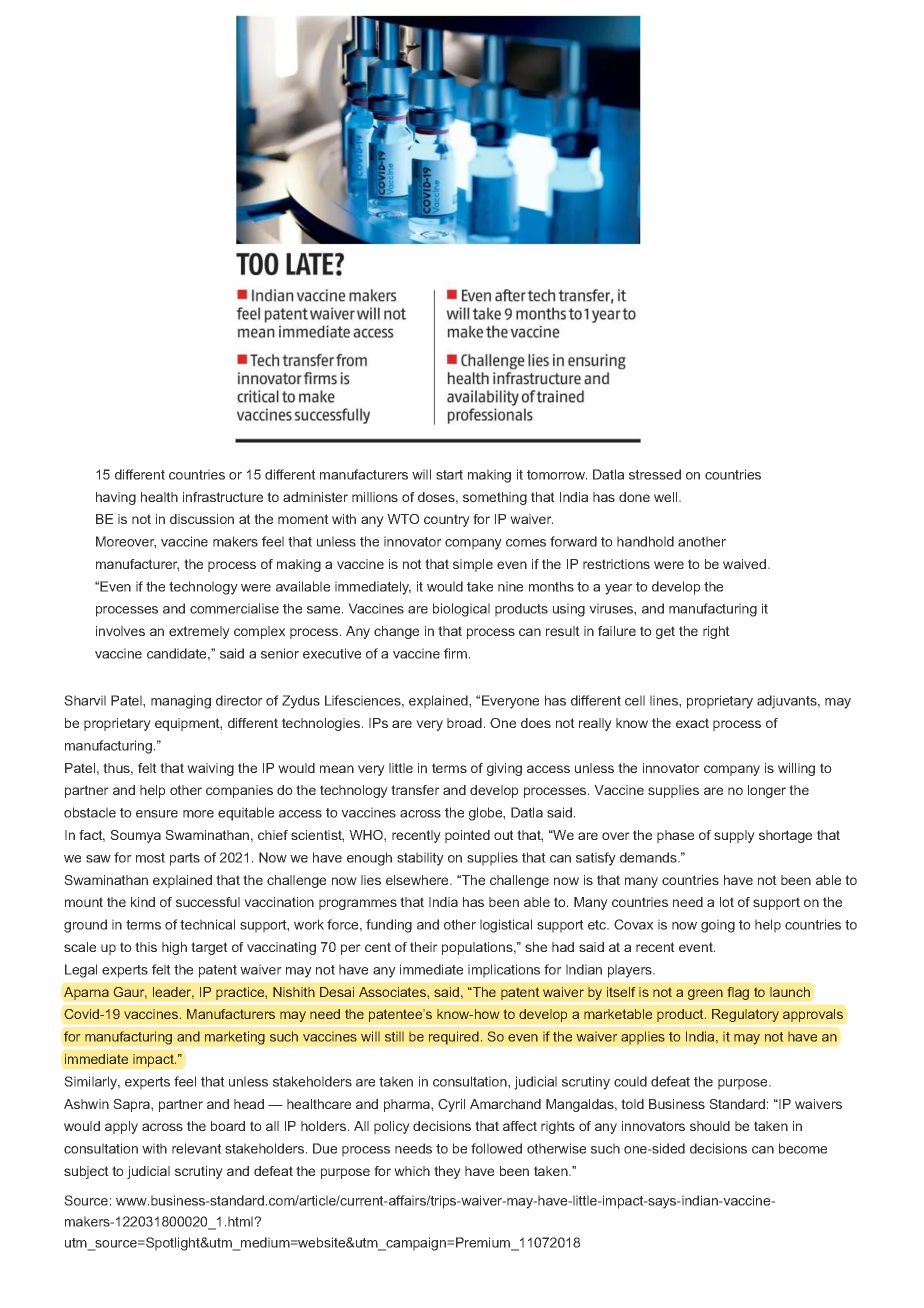 The width and height of the screenshot is (924, 1308). I want to click on start, so click(449, 475).
